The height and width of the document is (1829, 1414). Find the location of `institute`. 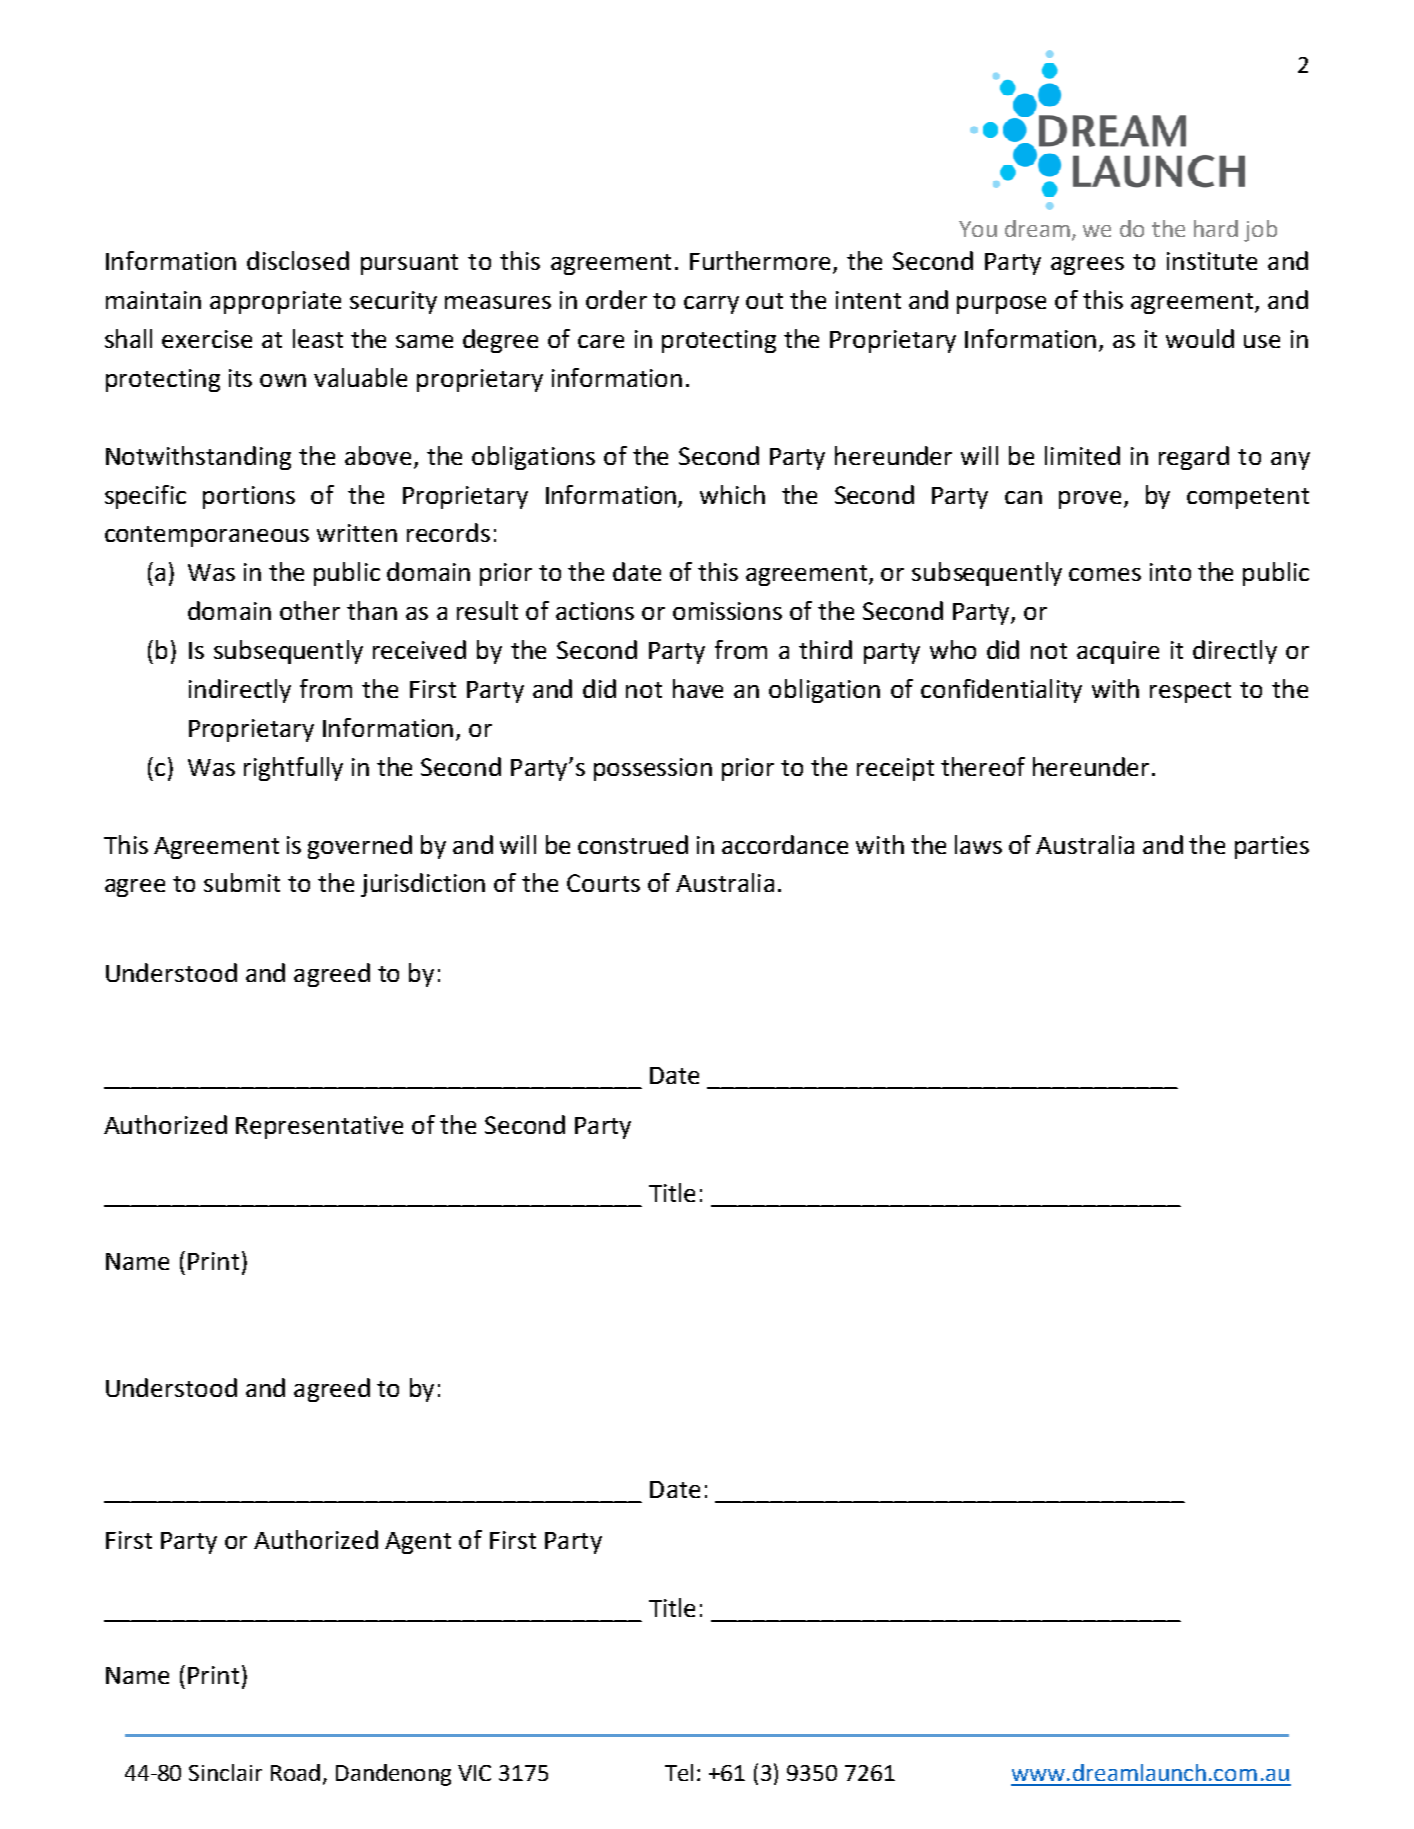

institute is located at coordinates (1212, 261).
